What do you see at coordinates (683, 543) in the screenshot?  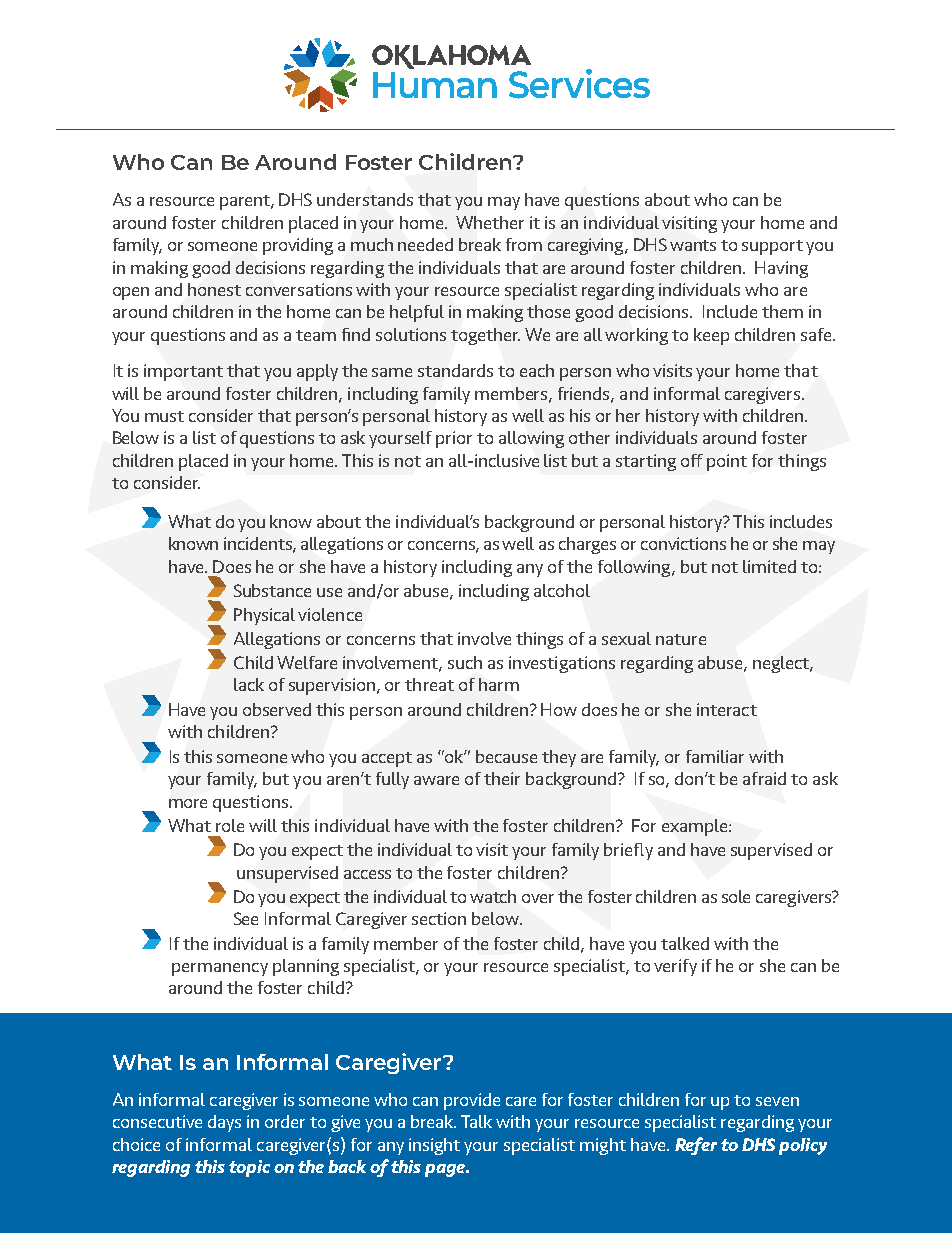 I see `convictions` at bounding box center [683, 543].
